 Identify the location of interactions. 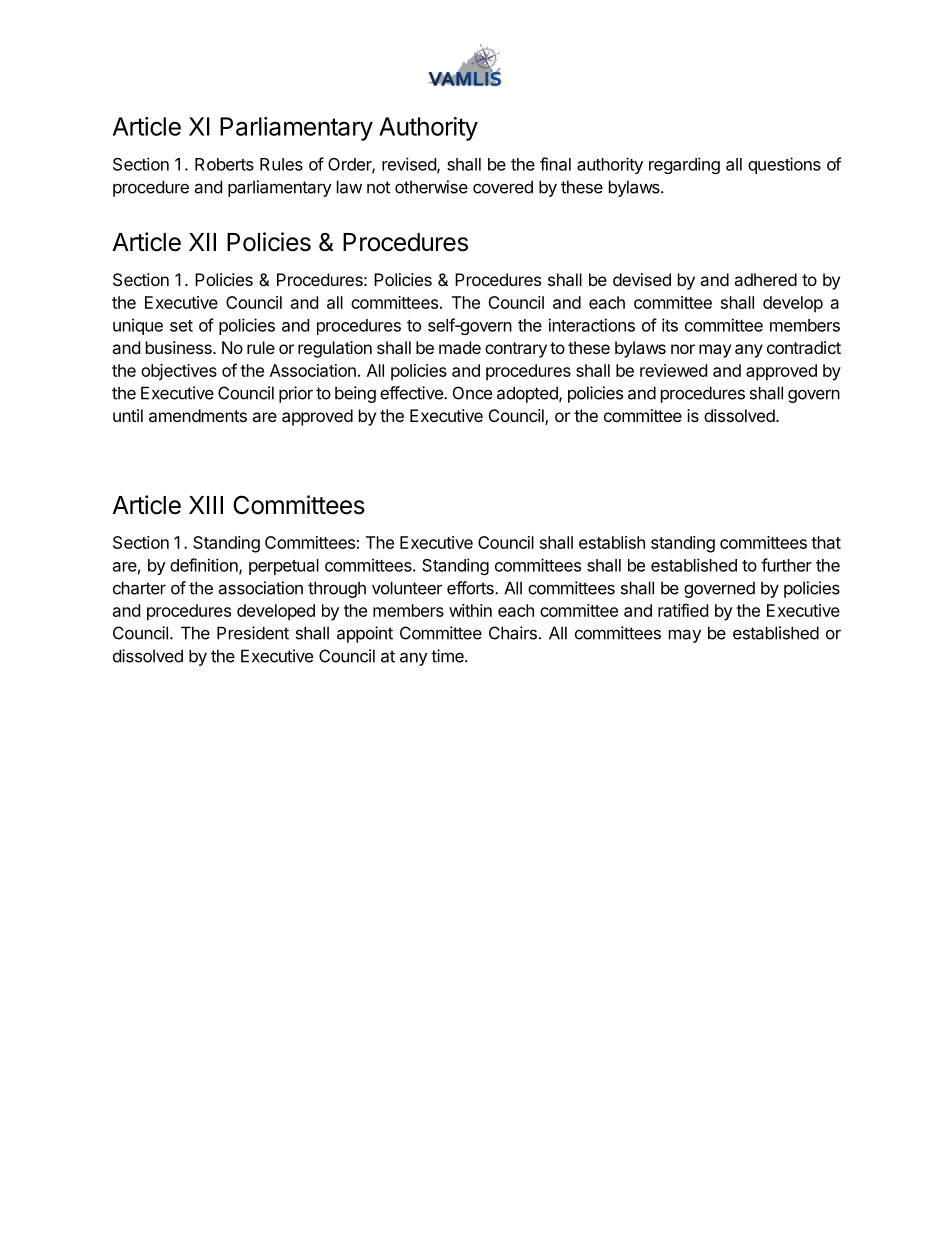
(592, 325).
